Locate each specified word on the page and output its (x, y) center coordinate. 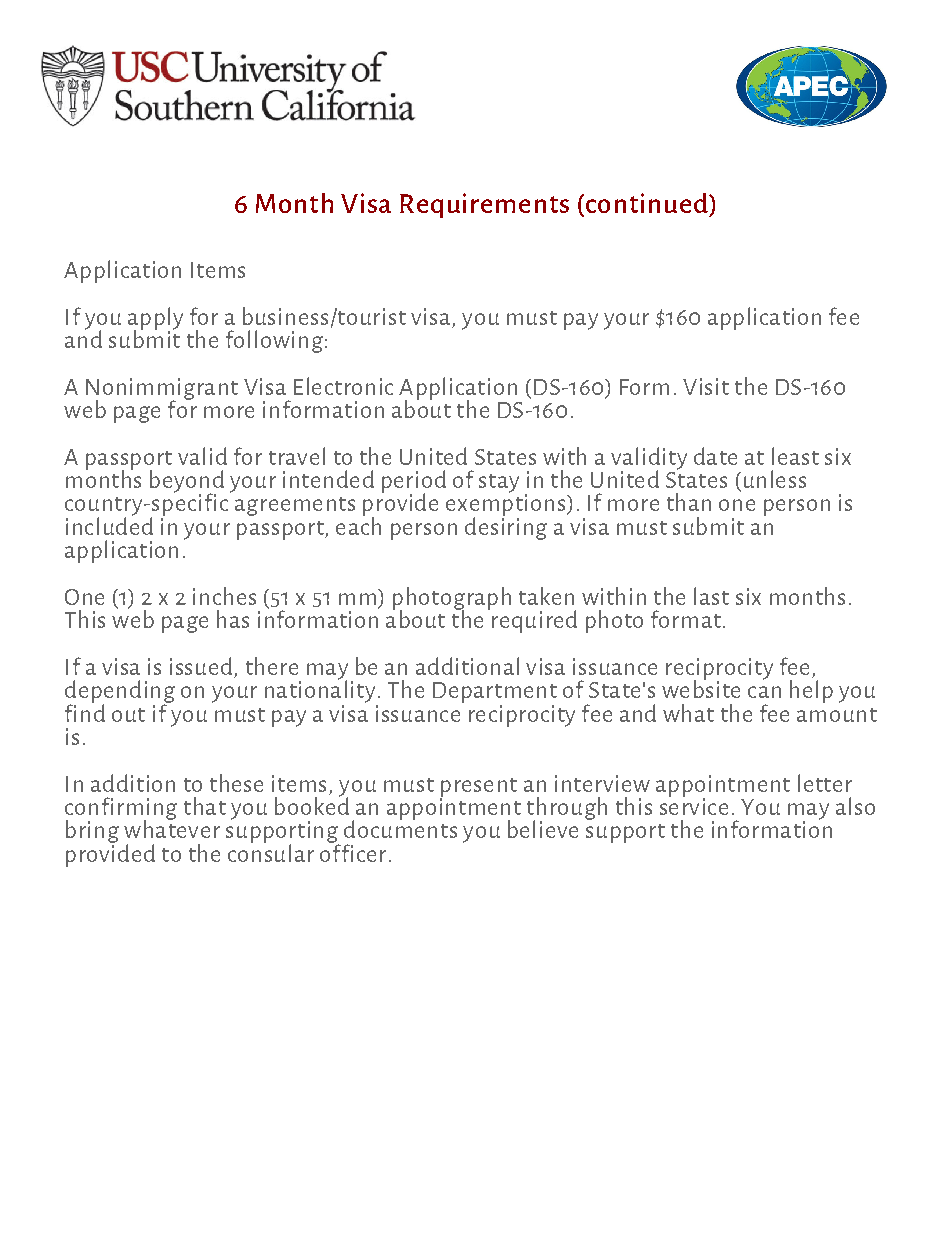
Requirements (484, 205)
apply (155, 319)
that (205, 806)
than (689, 502)
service (694, 805)
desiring (506, 527)
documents (400, 828)
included (109, 525)
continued (648, 203)
